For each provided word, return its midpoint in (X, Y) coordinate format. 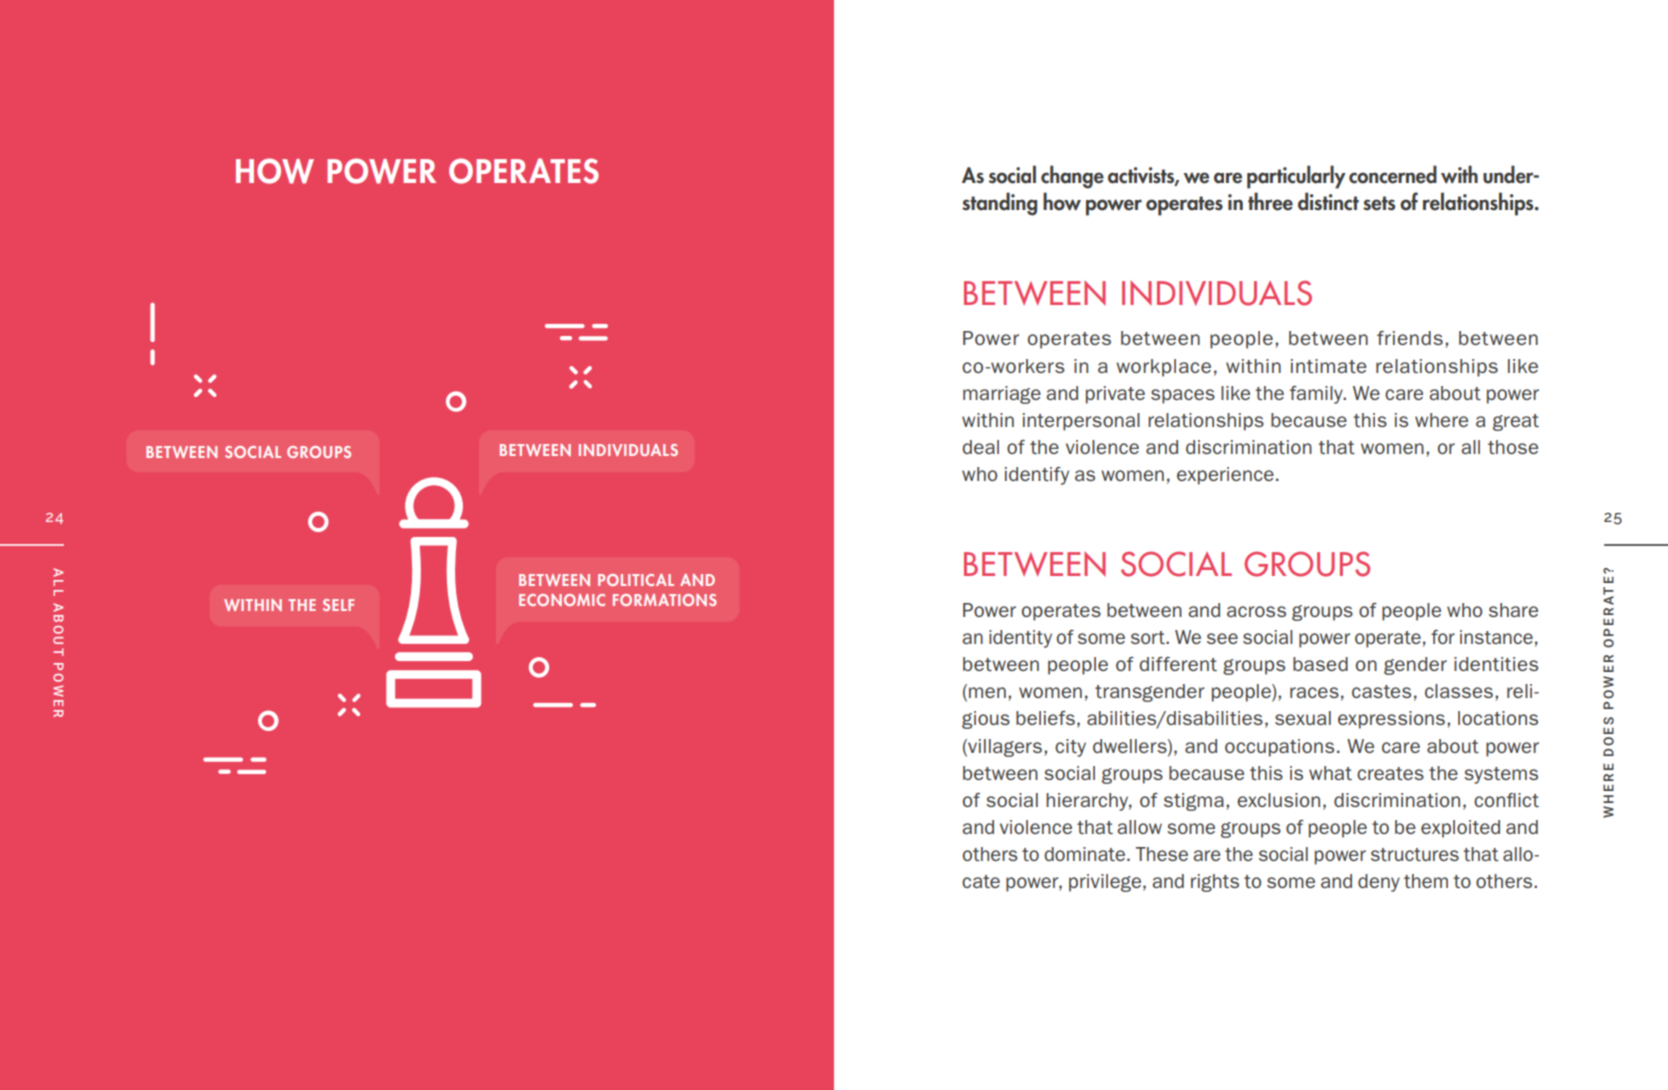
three (1270, 201)
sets (1379, 203)
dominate (1084, 854)
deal (980, 447)
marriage (1002, 395)
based (1320, 664)
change (1072, 177)
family (1317, 395)
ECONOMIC (562, 600)
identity (1020, 639)
